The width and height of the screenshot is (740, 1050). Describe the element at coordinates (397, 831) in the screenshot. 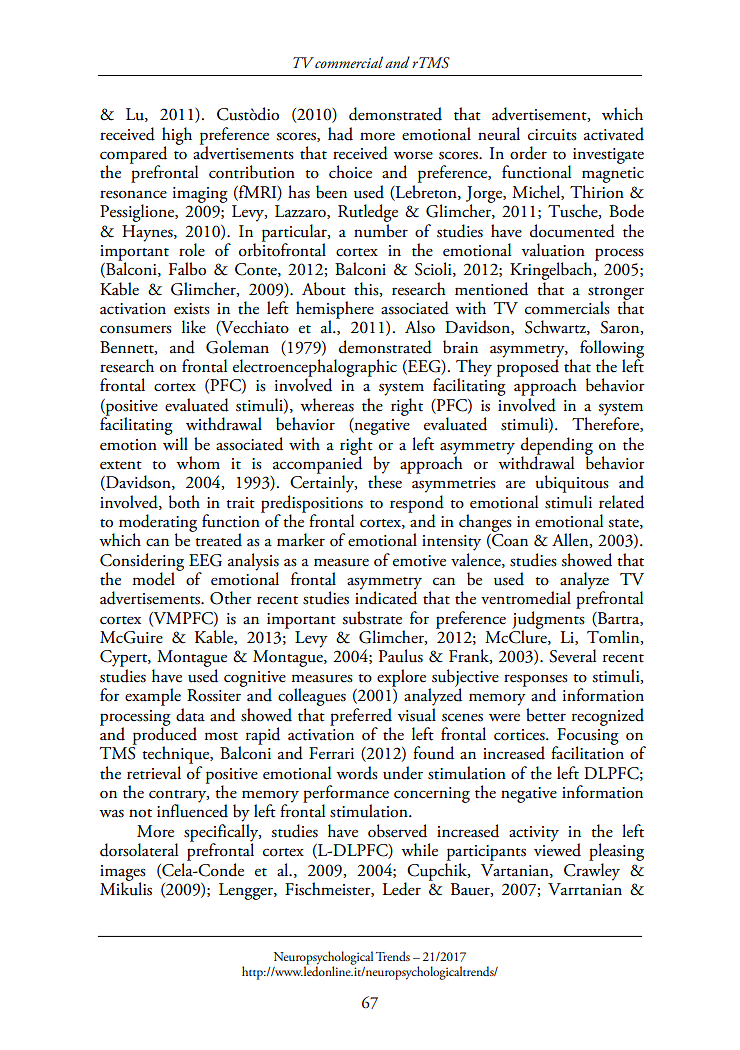

I see `observed` at that location.
